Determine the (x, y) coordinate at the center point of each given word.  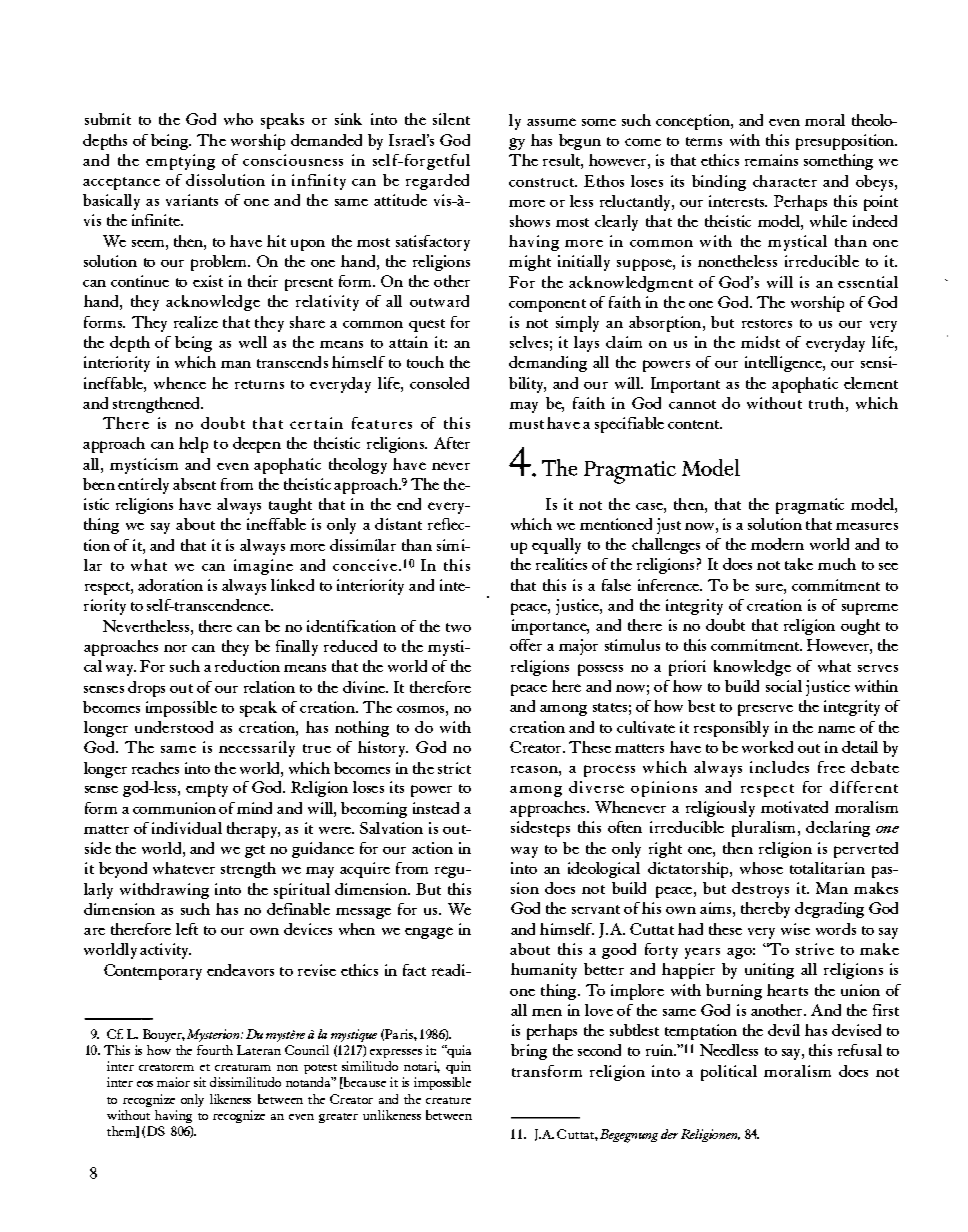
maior (173, 1082)
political (729, 1073)
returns (259, 384)
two (458, 627)
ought (860, 627)
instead (436, 808)
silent (451, 119)
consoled (439, 383)
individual (187, 828)
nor (175, 648)
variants (192, 200)
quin (458, 1069)
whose (761, 868)
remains (771, 160)
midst (760, 342)
